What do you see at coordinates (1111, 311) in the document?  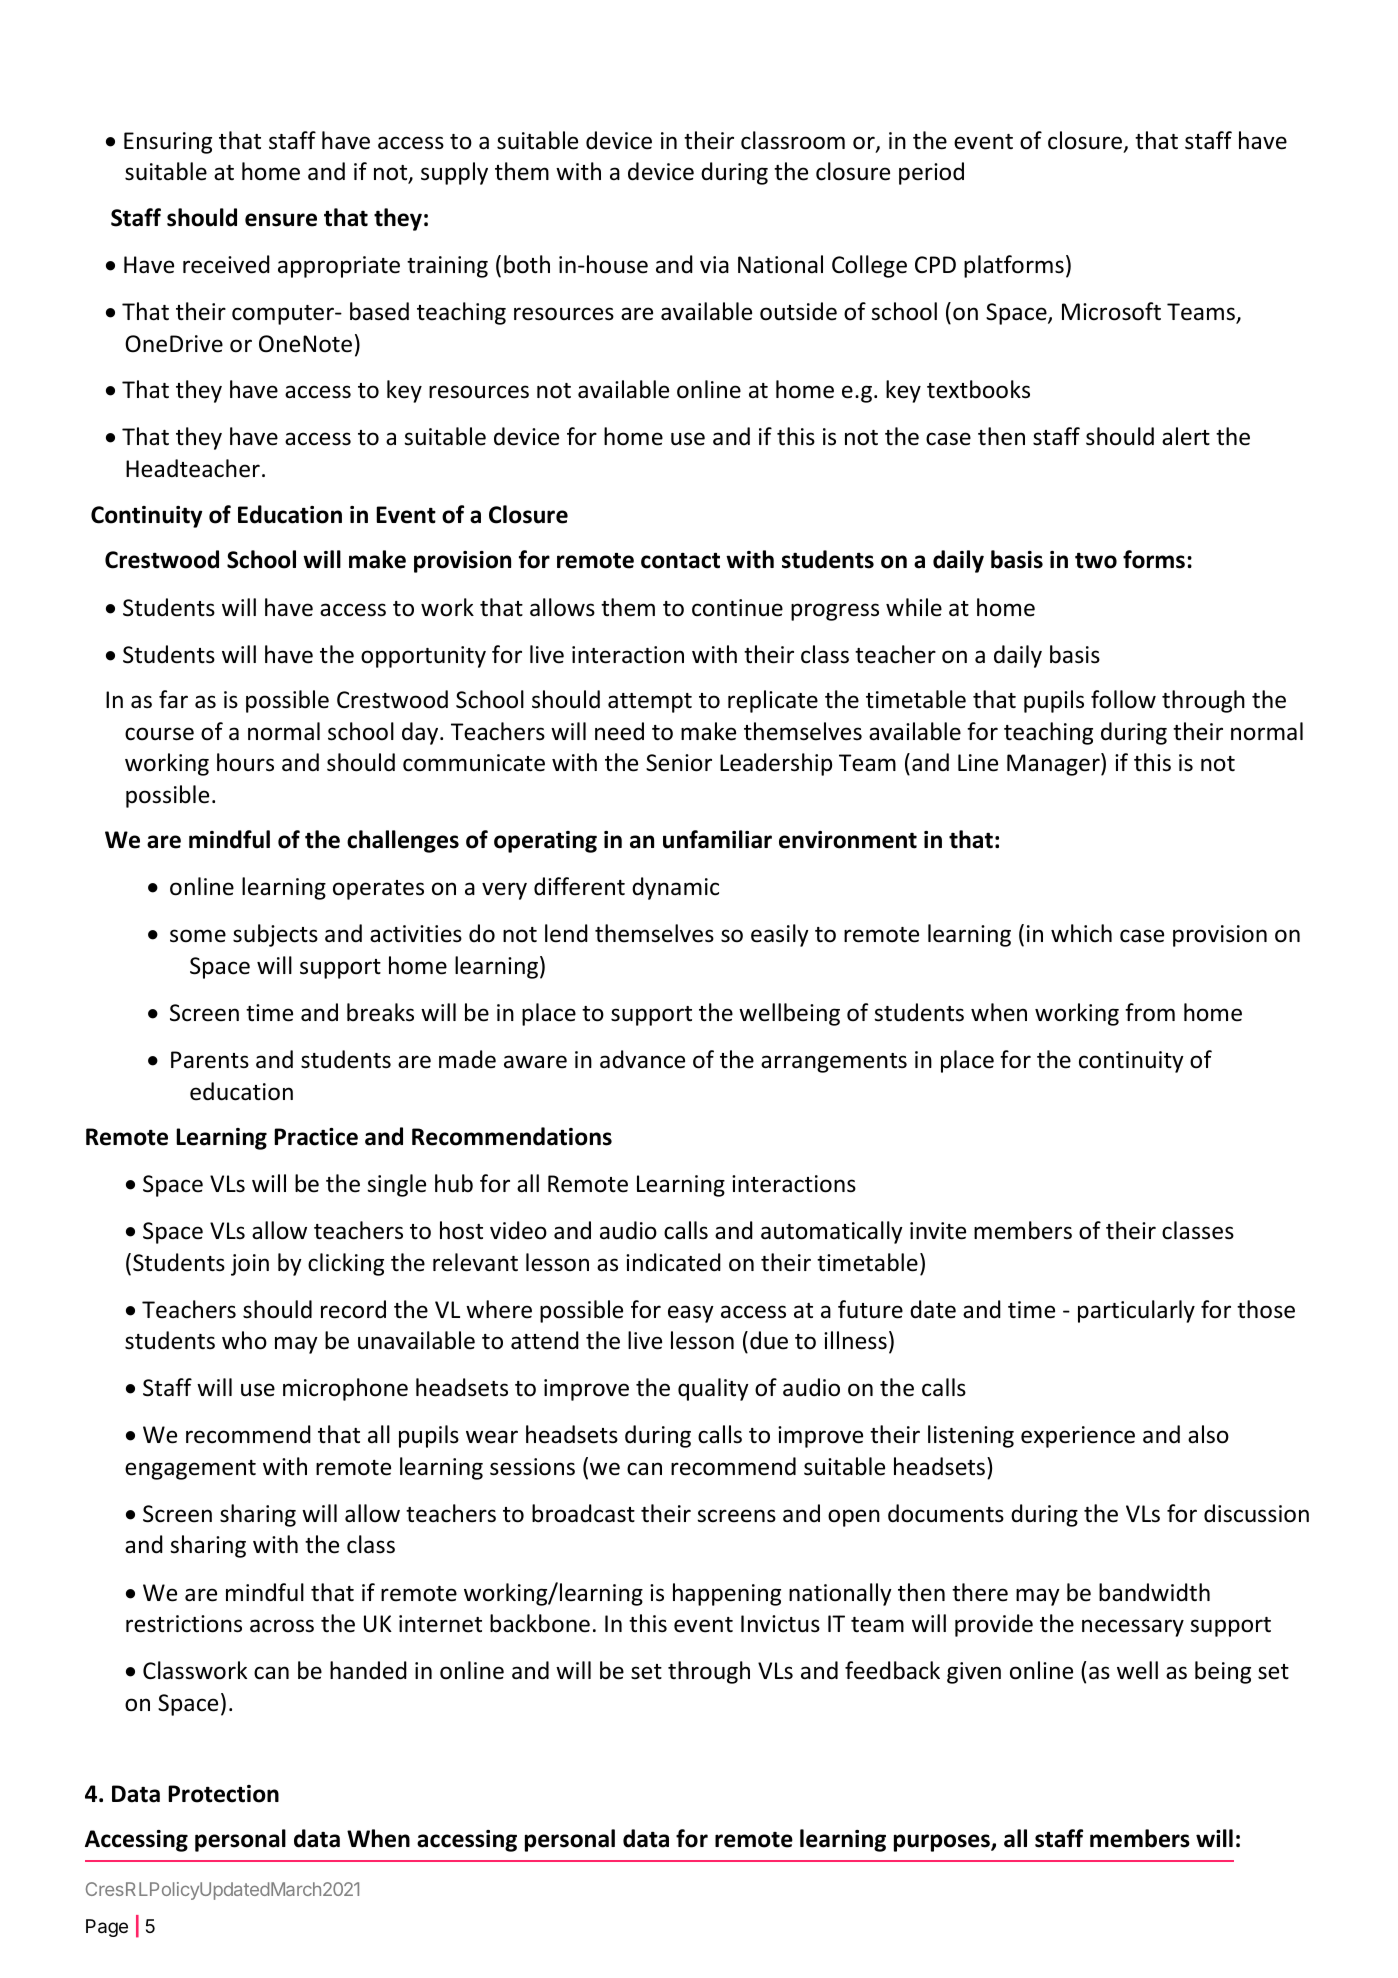 I see `Microsoft` at bounding box center [1111, 311].
